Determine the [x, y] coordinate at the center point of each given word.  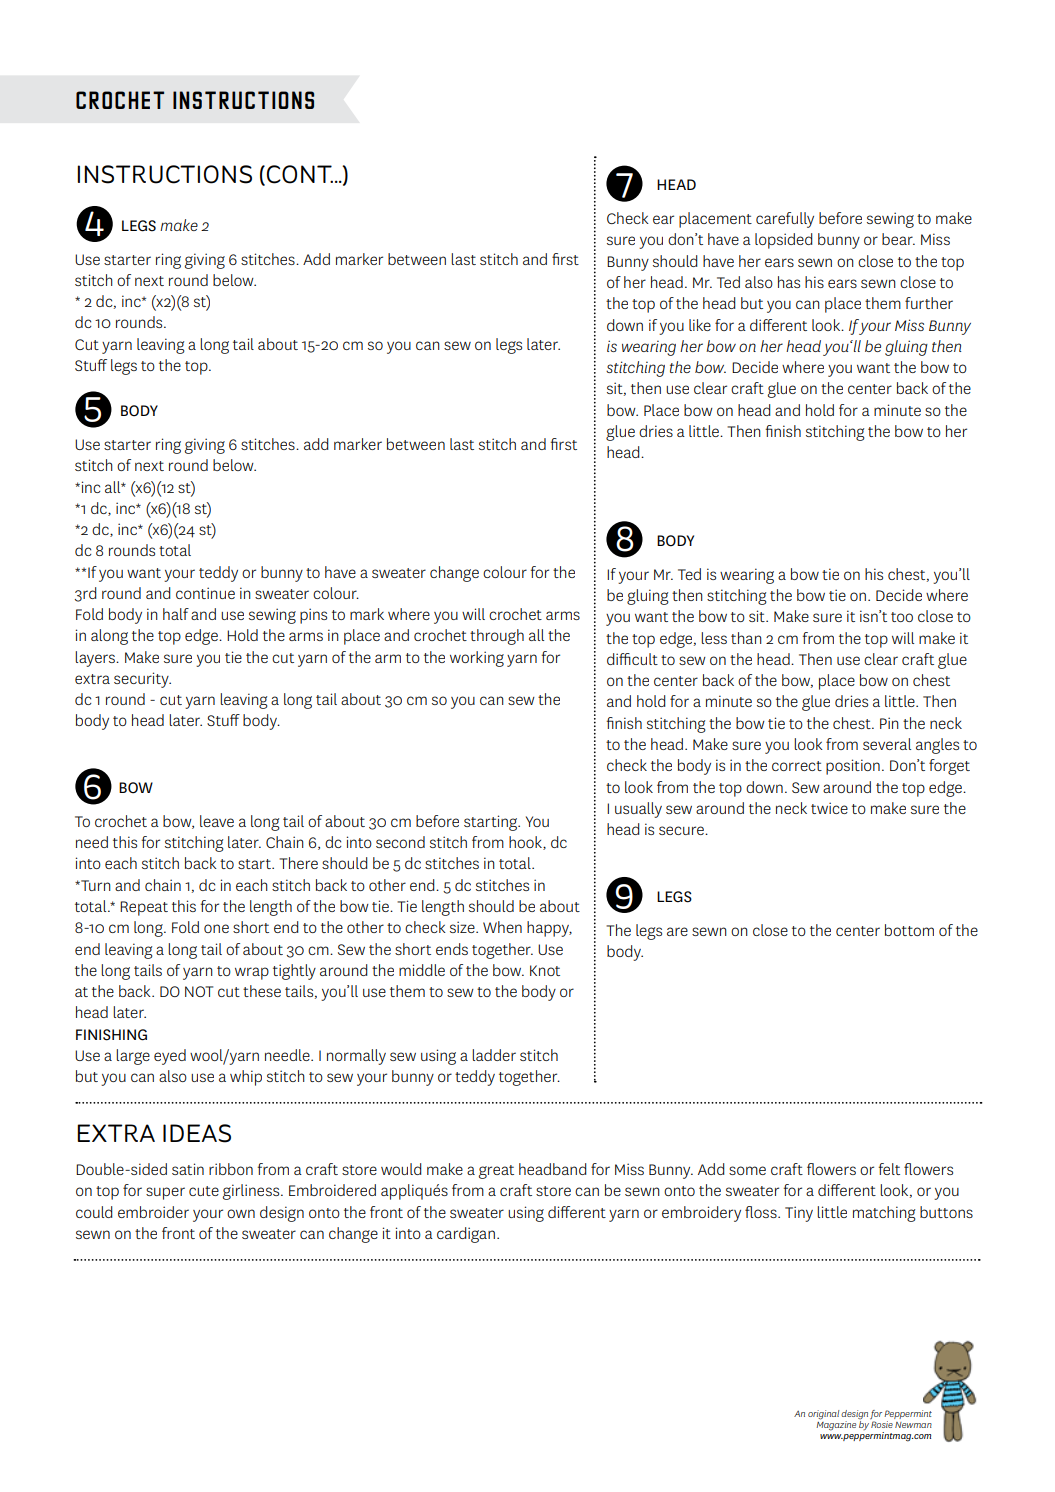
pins [313, 616]
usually [638, 810]
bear [898, 239]
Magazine [836, 1425]
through [497, 637]
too [902, 617]
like [700, 325]
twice [829, 808]
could [94, 1212]
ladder [494, 1055]
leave [217, 821]
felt [889, 1169]
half [176, 614]
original [823, 1415]
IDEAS [197, 1133]
